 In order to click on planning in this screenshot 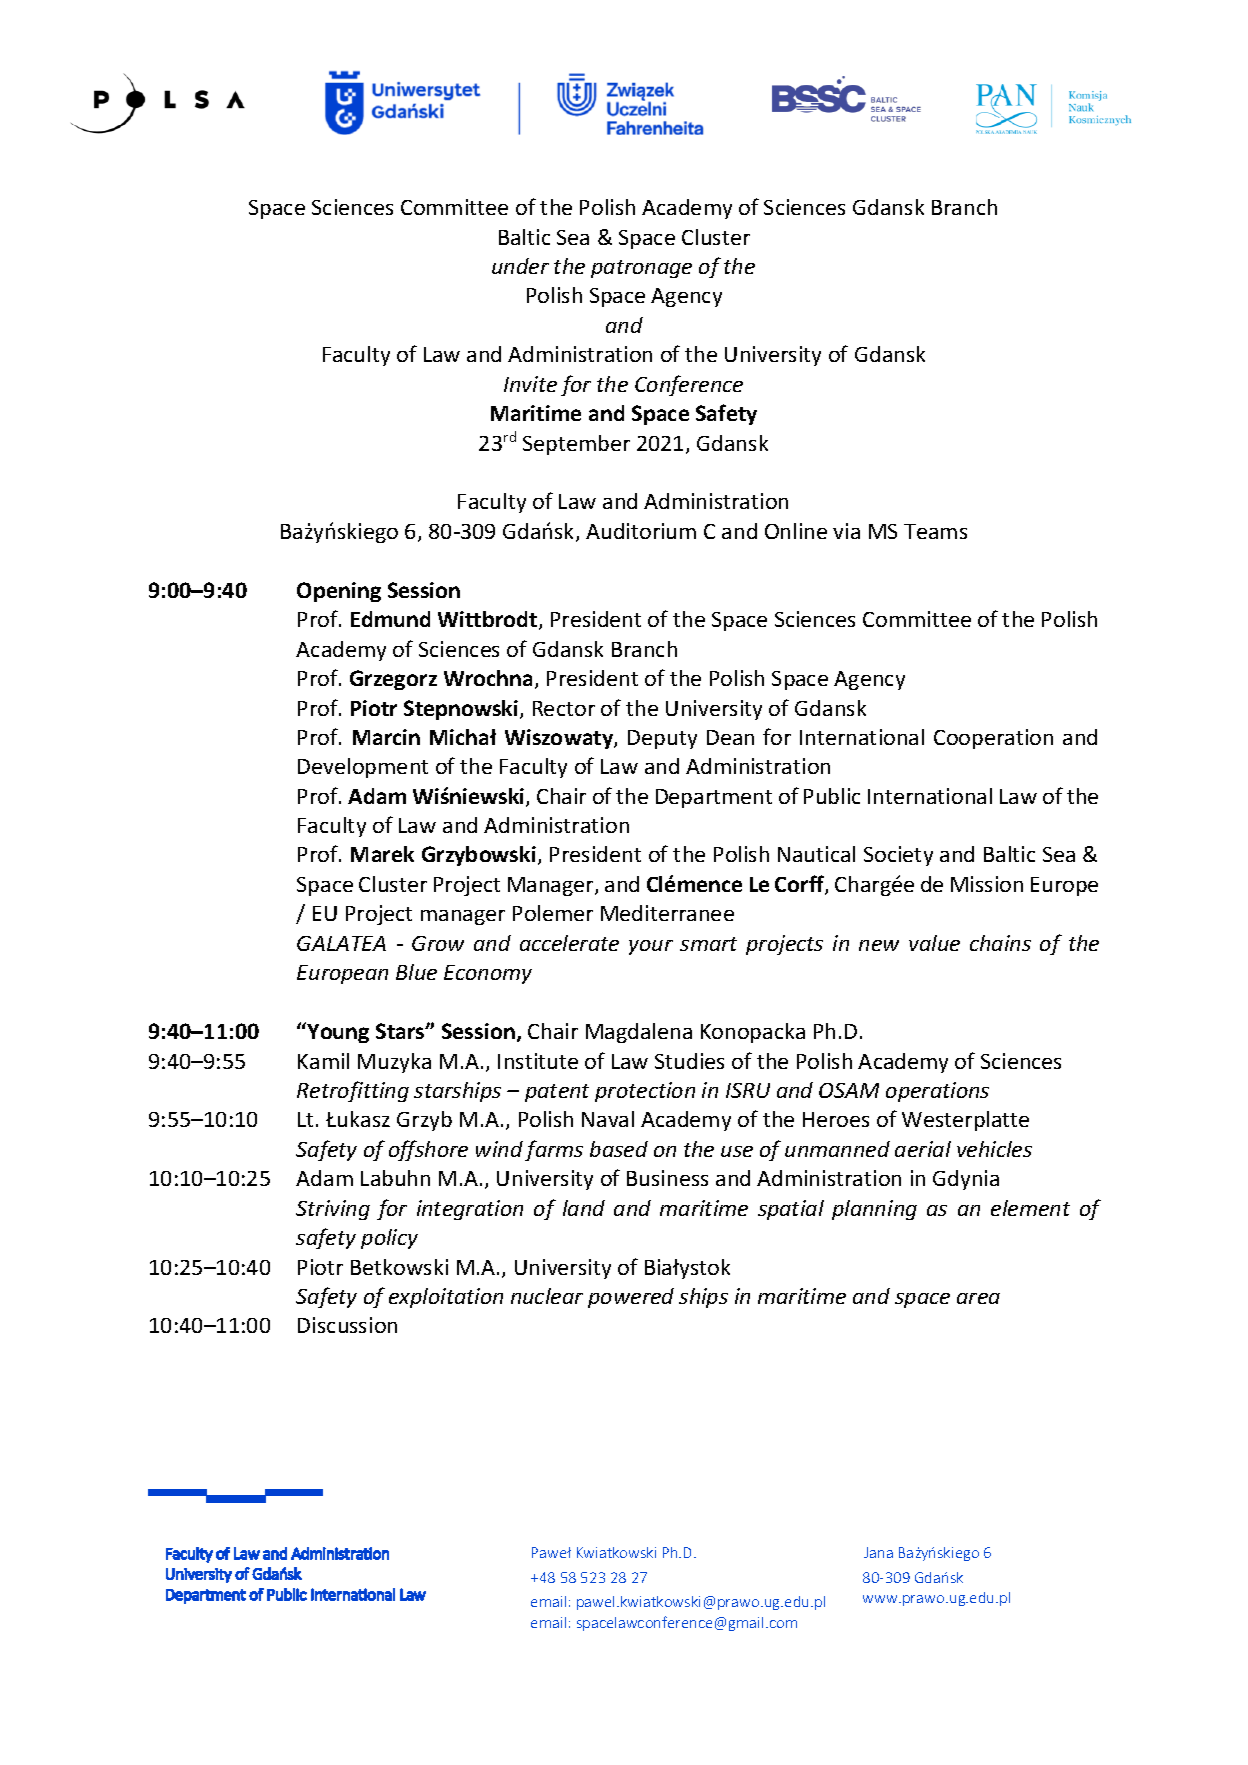, I will do `click(874, 1210)`.
